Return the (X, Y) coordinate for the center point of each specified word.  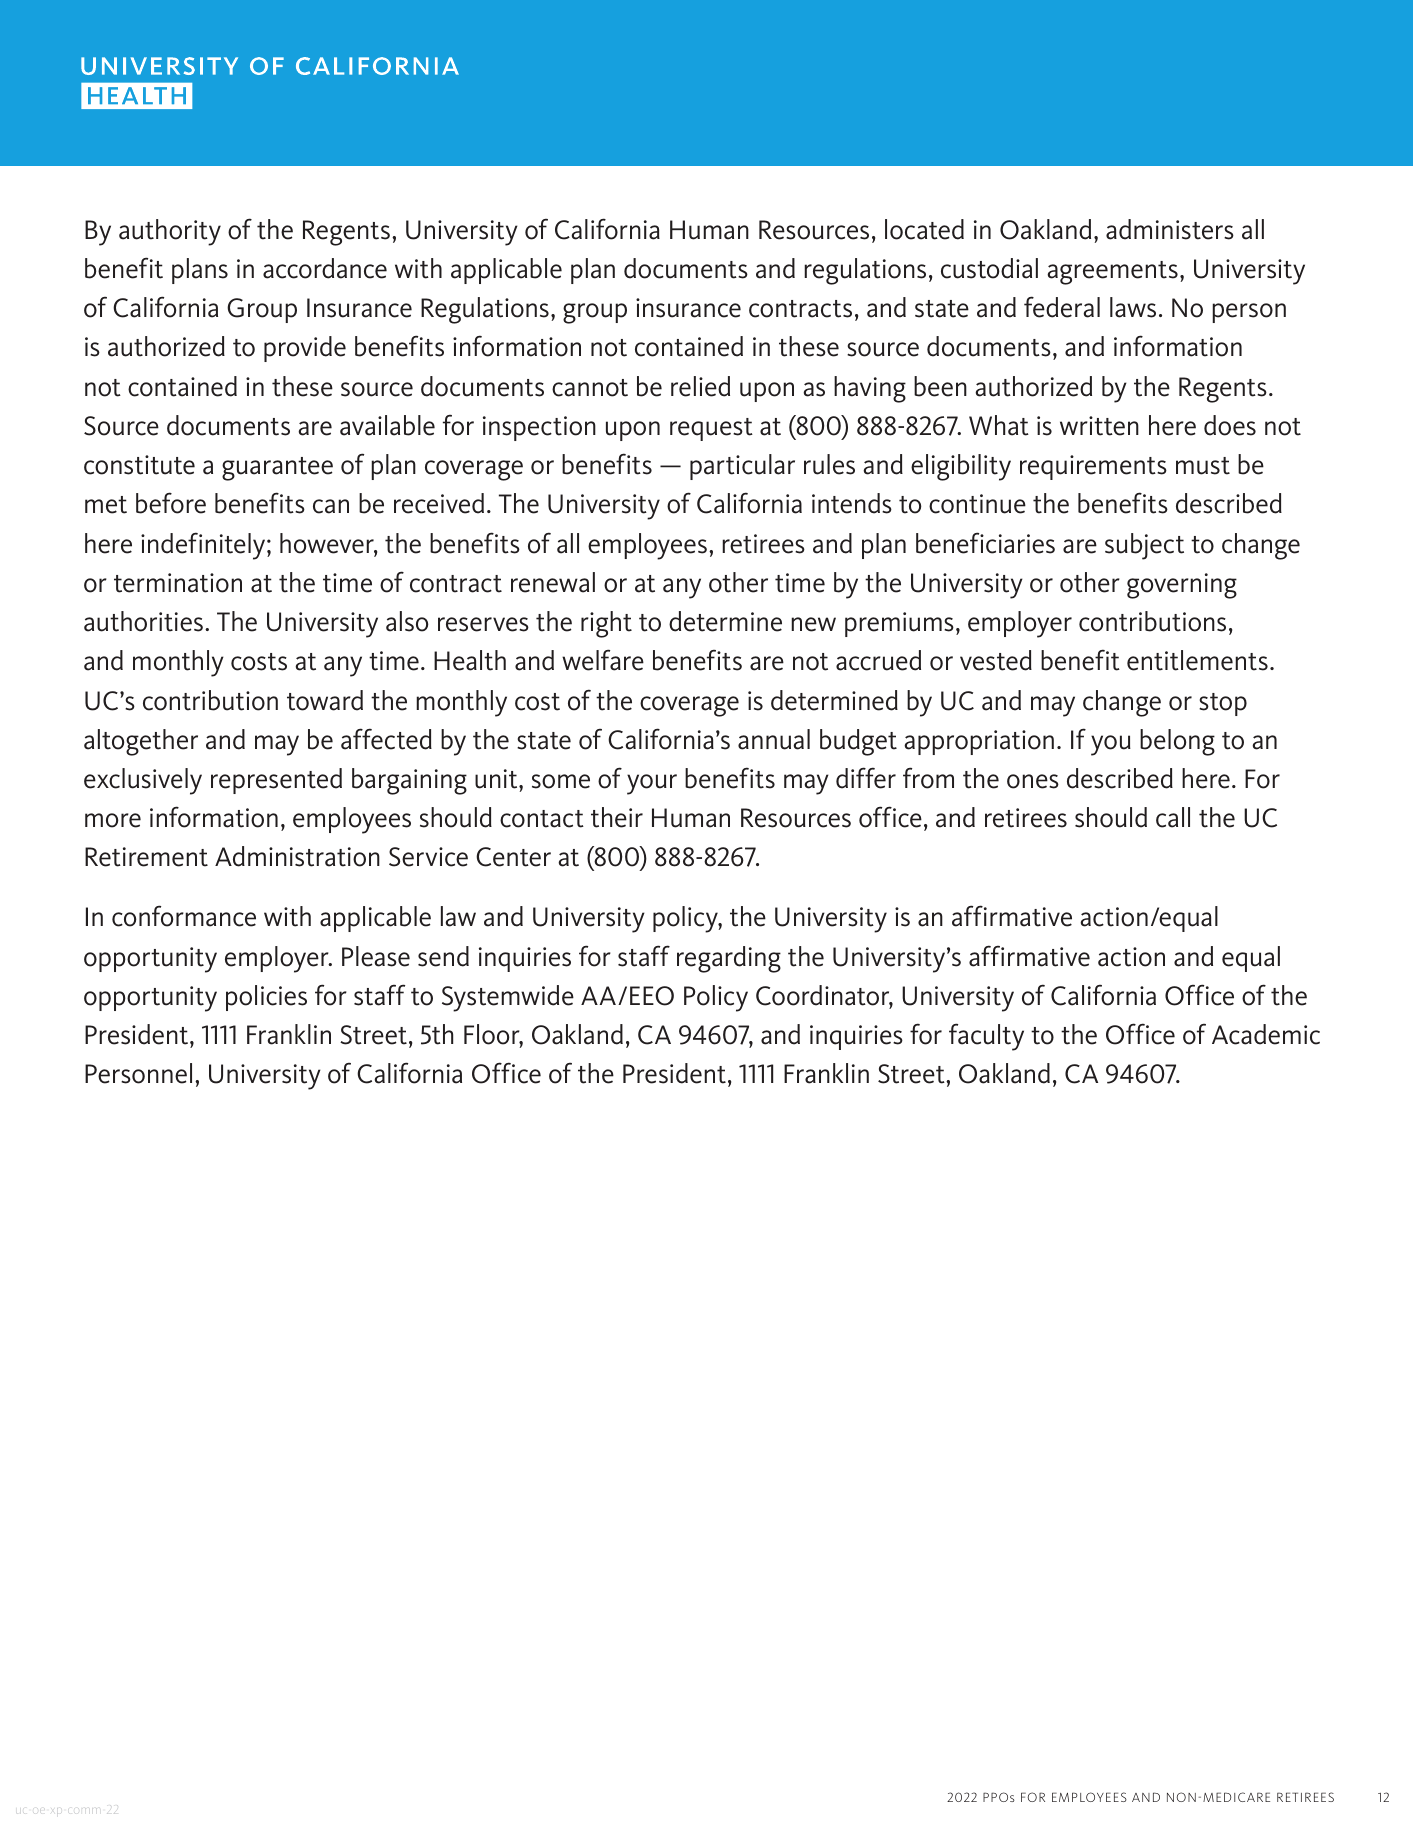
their (617, 817)
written (1099, 426)
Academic (1266, 1034)
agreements (1112, 273)
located (924, 229)
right (606, 624)
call (1173, 817)
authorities (143, 621)
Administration (297, 856)
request (711, 429)
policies (266, 998)
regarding (729, 959)
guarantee (277, 469)
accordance (325, 268)
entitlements (1197, 660)
